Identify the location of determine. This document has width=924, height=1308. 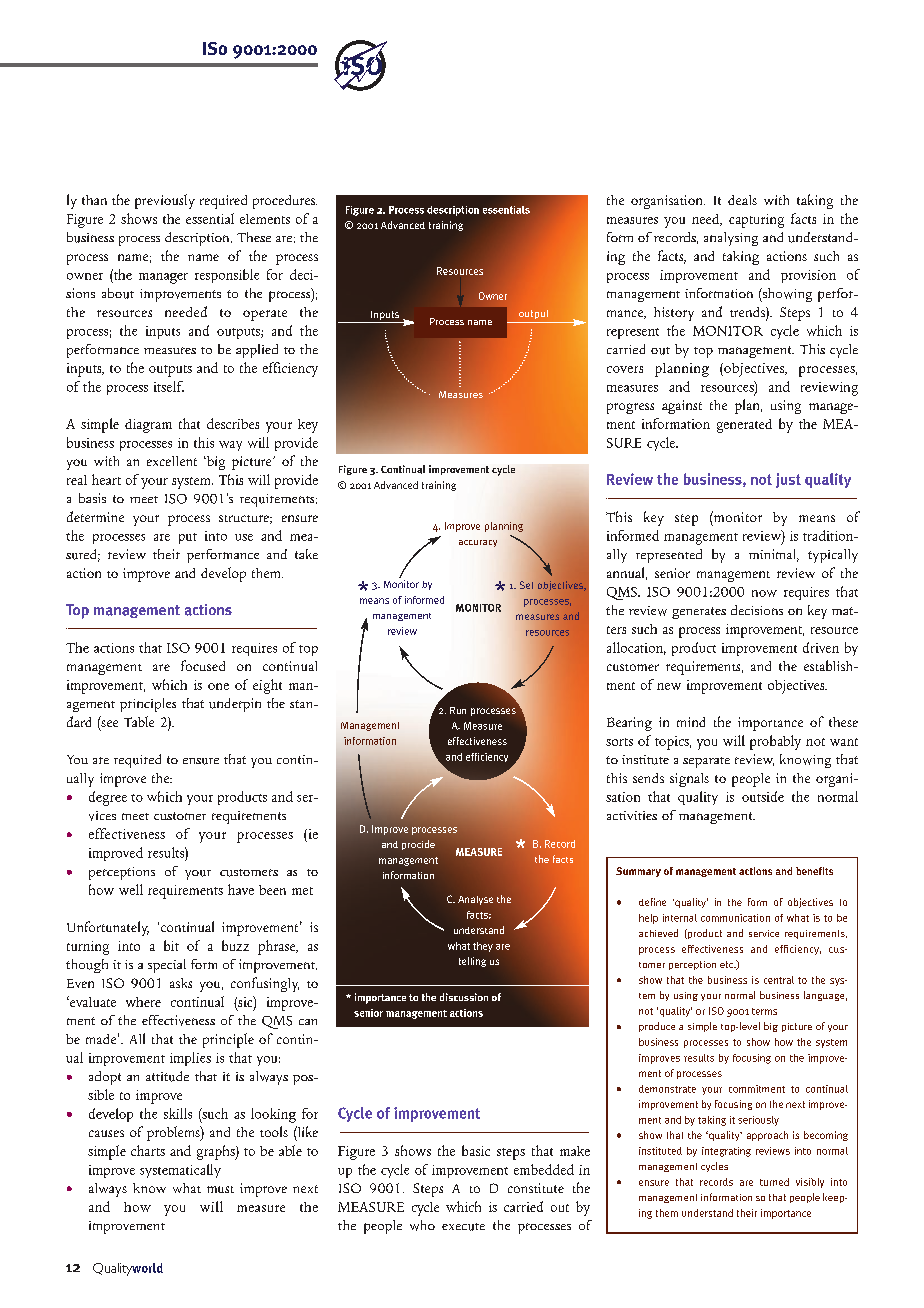
(95, 516).
